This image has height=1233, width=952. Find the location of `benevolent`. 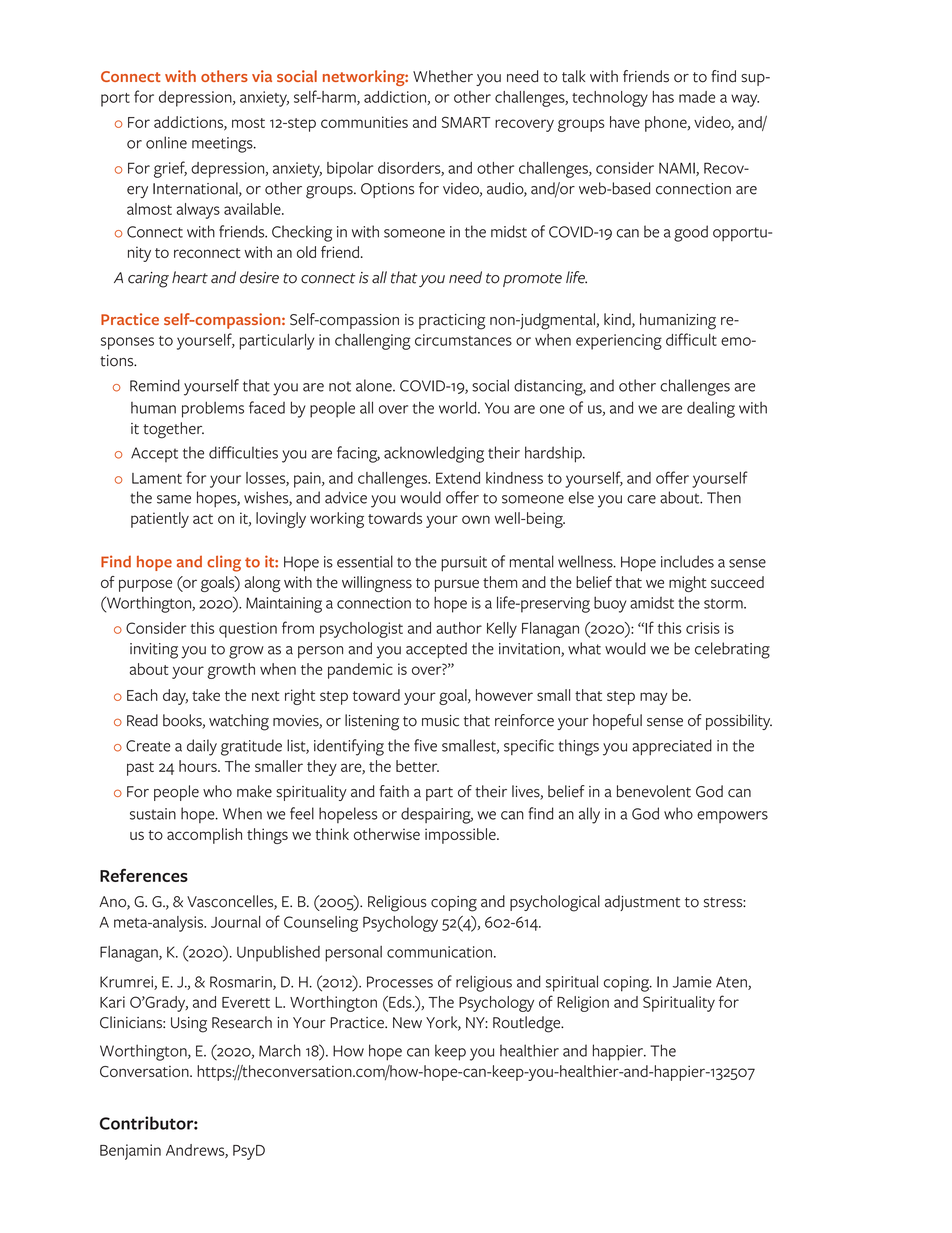

benevolent is located at coordinates (654, 791).
